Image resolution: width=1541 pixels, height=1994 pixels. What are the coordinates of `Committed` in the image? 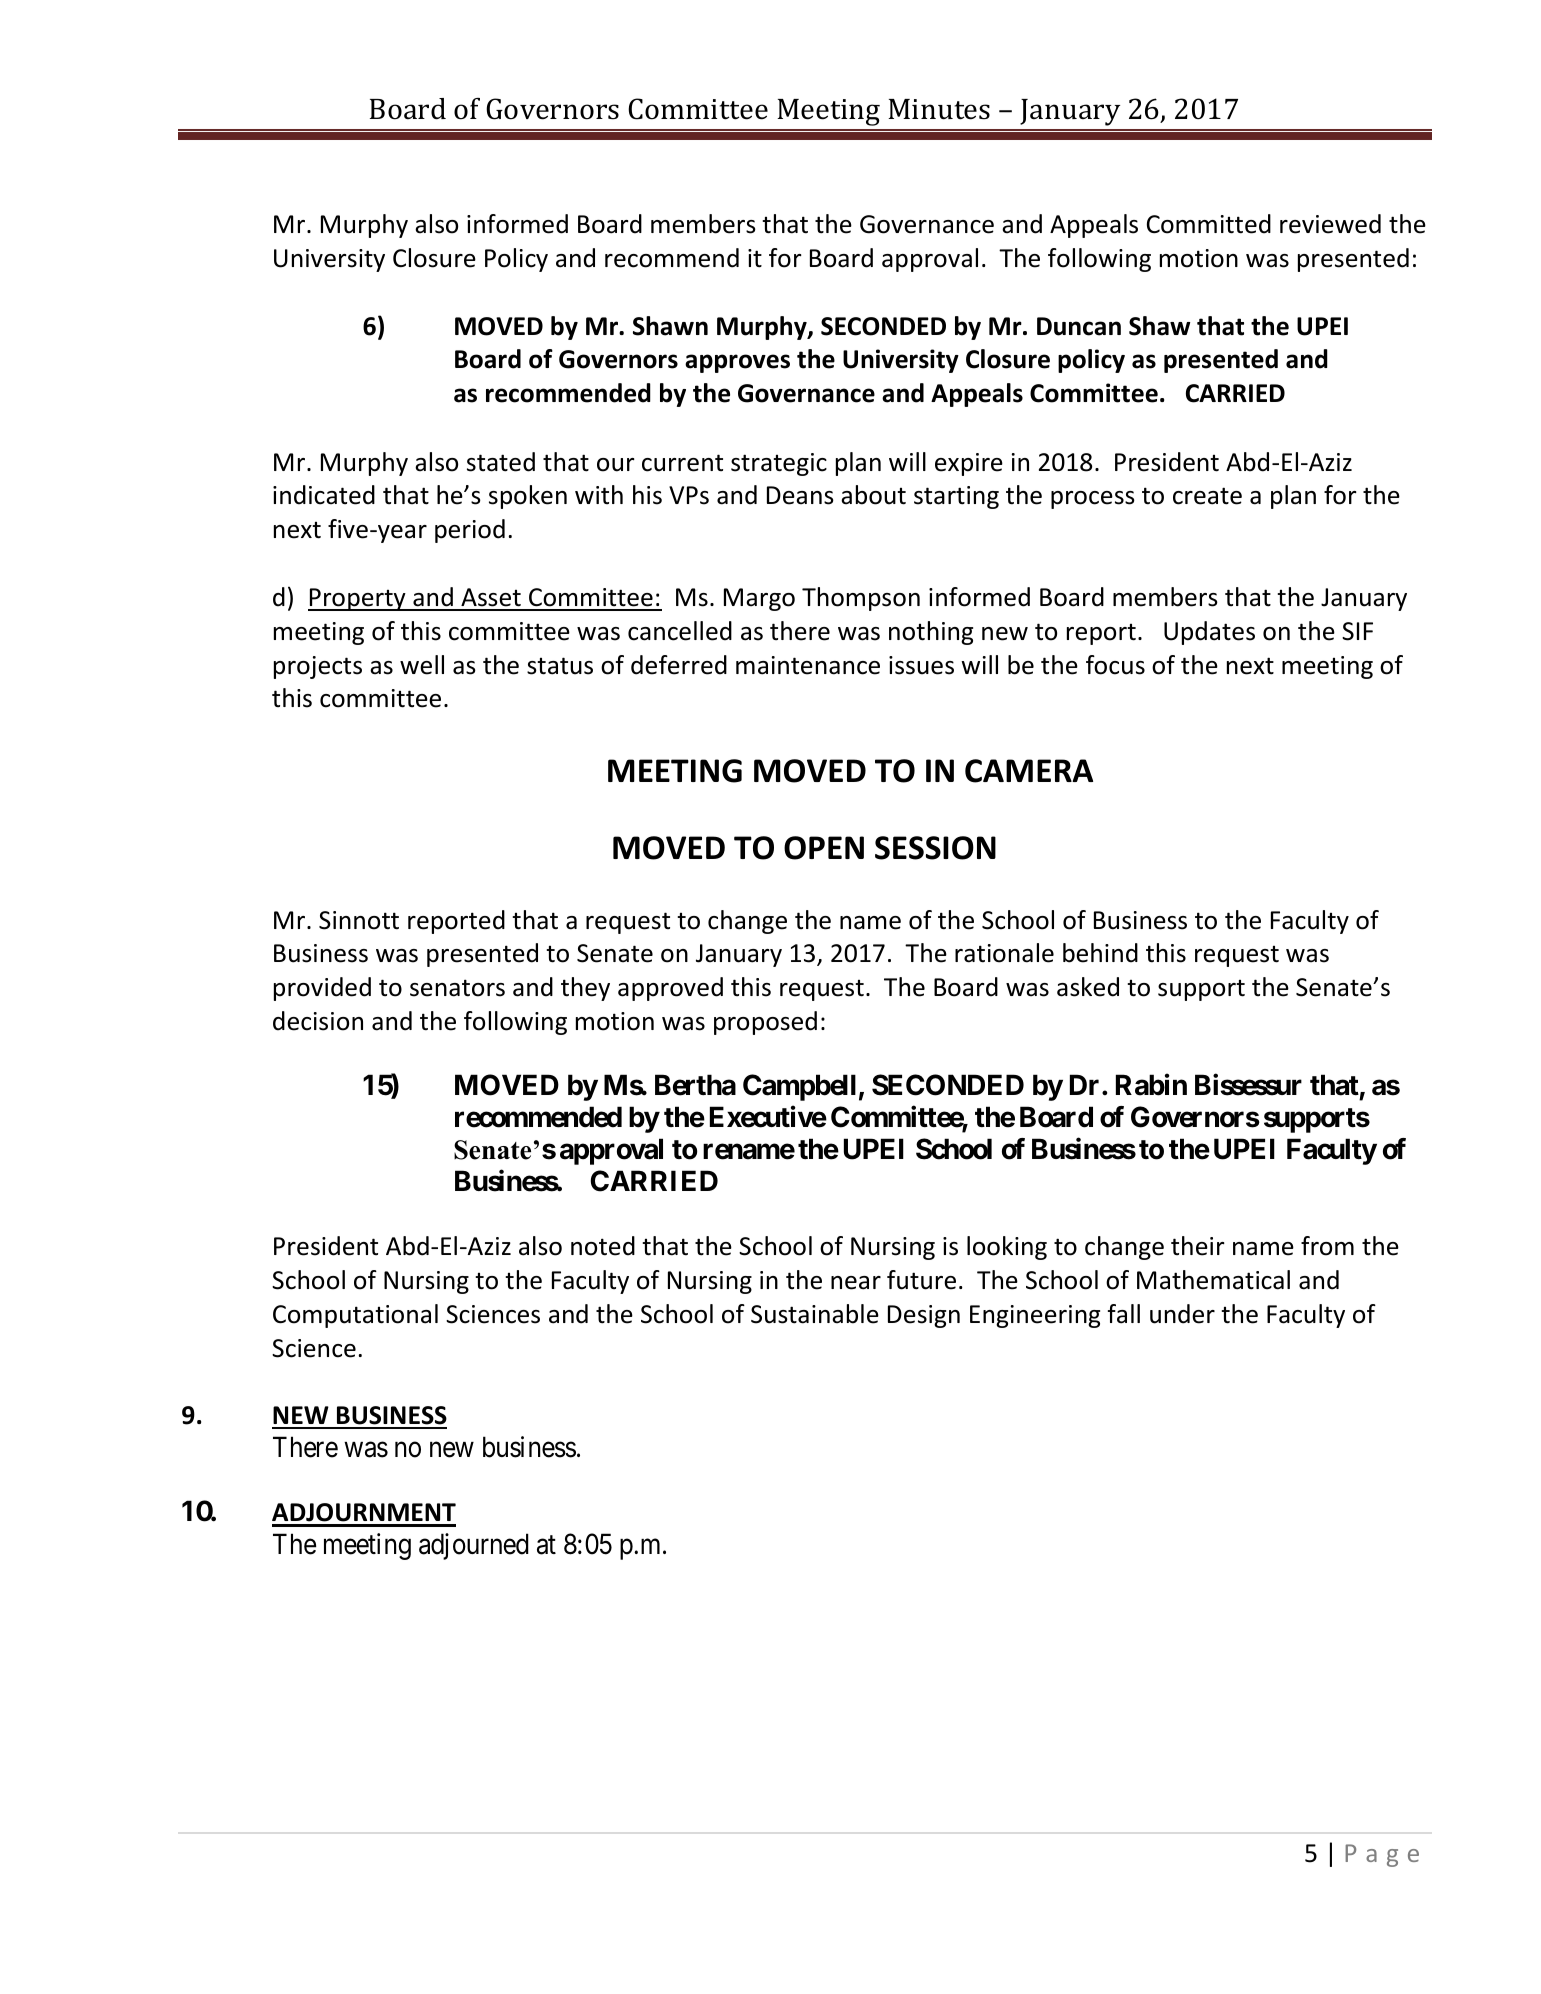 It's located at (1209, 224).
